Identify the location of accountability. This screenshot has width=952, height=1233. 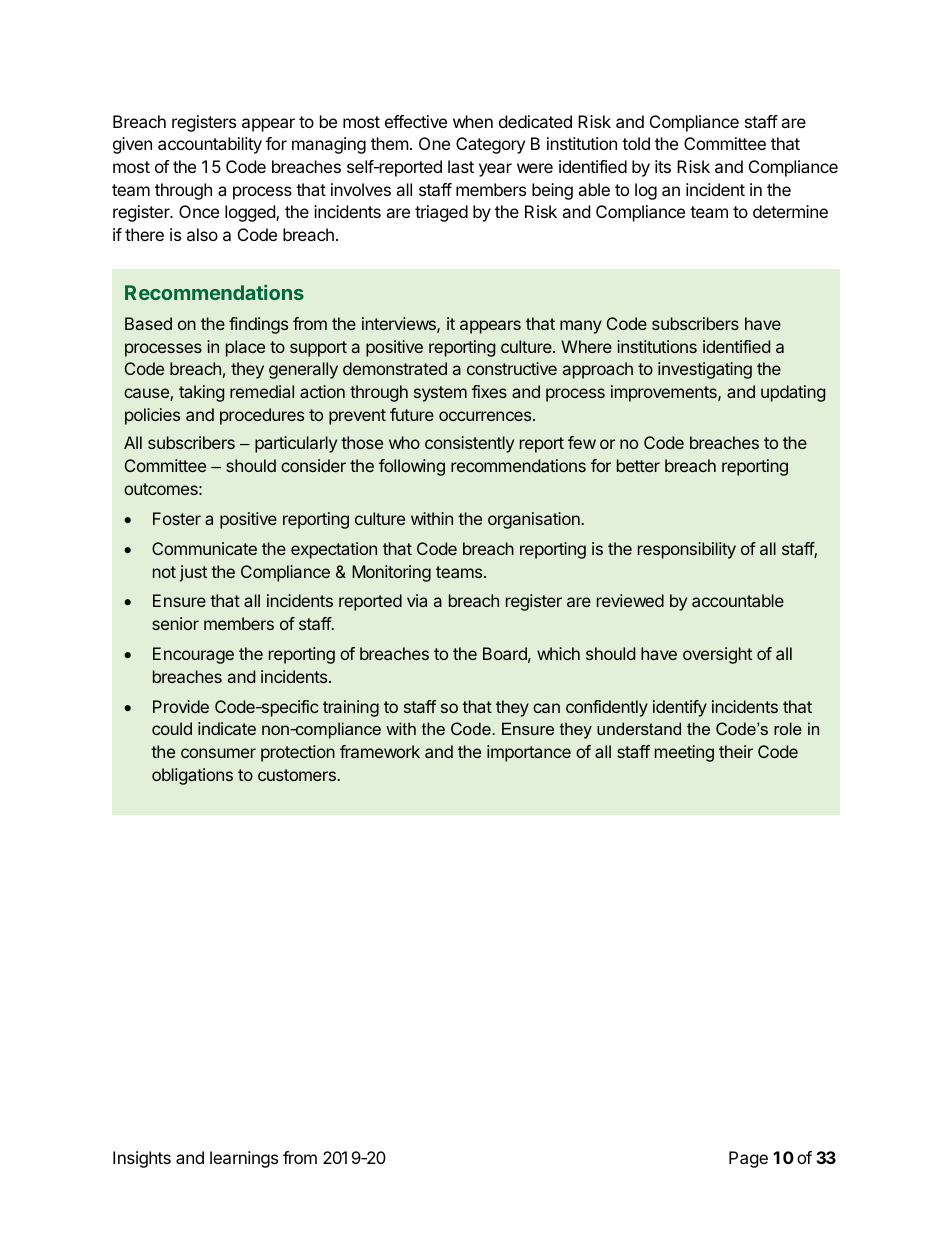
(210, 145).
